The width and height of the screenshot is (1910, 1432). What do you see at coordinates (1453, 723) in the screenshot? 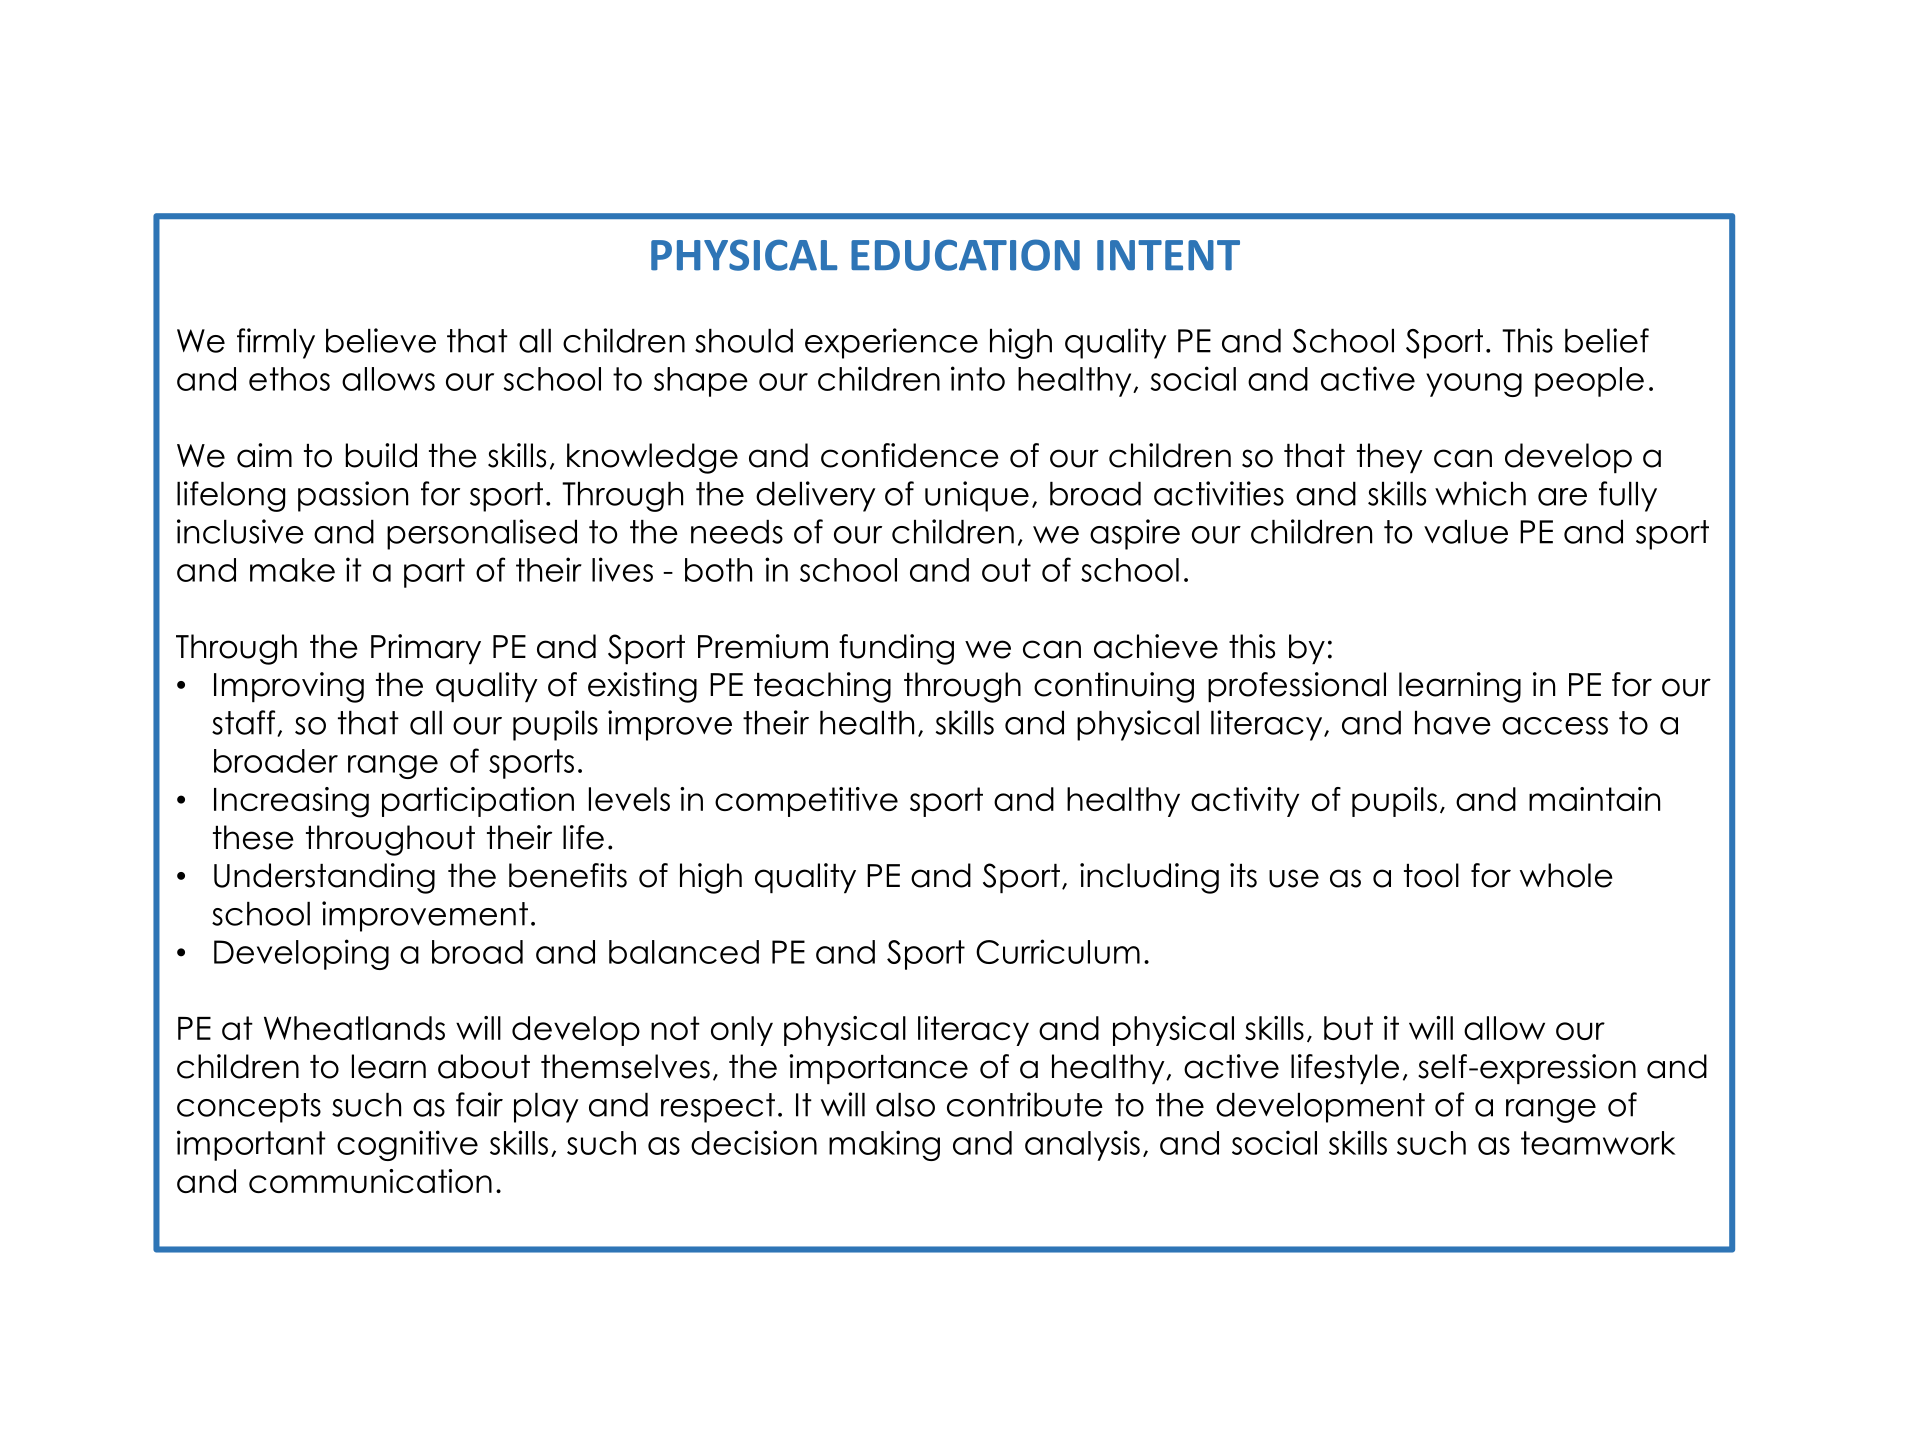
I see `have` at bounding box center [1453, 723].
